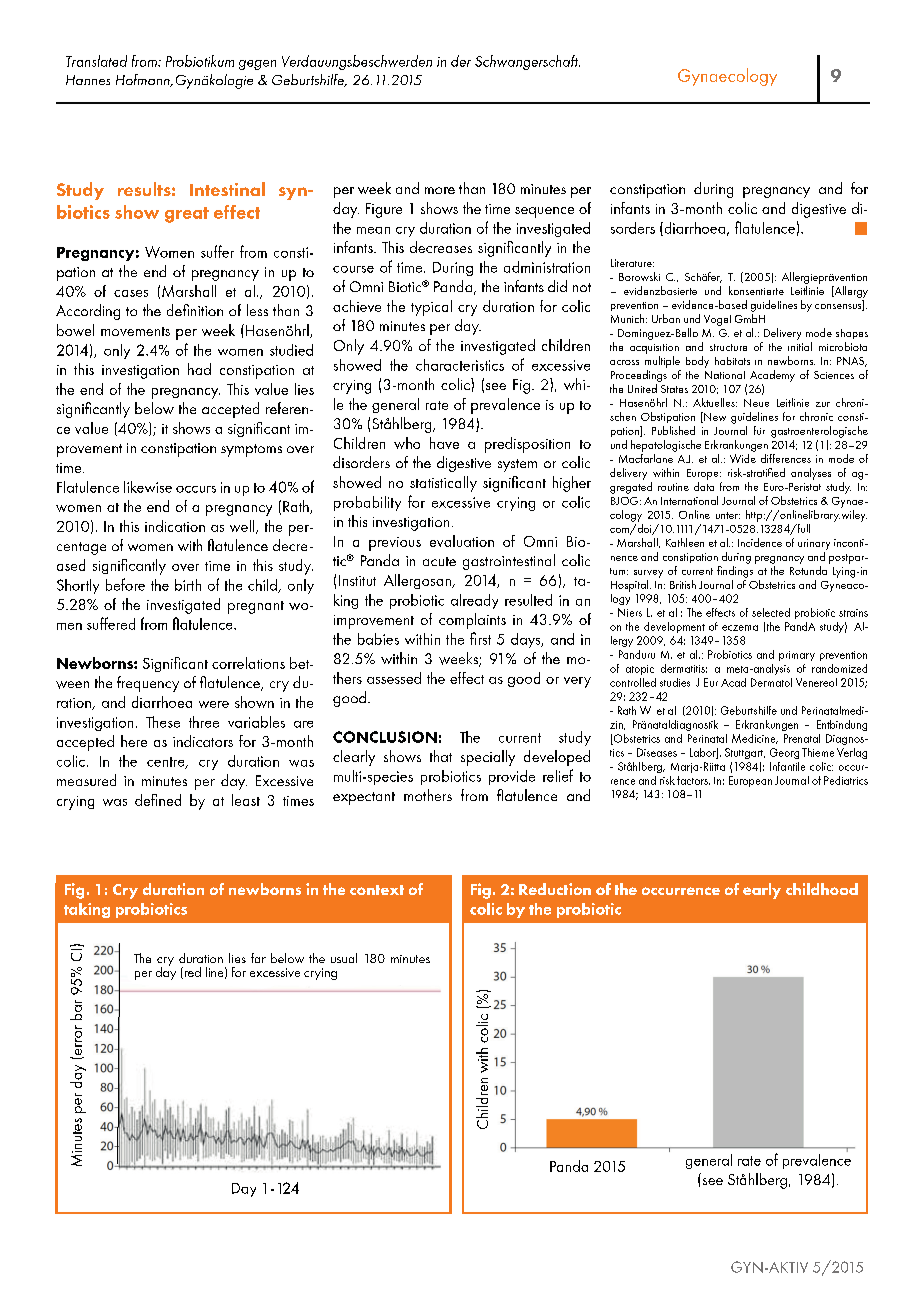 This page has width=924, height=1308. Describe the element at coordinates (344, 958) in the page. I see `usual` at that location.
